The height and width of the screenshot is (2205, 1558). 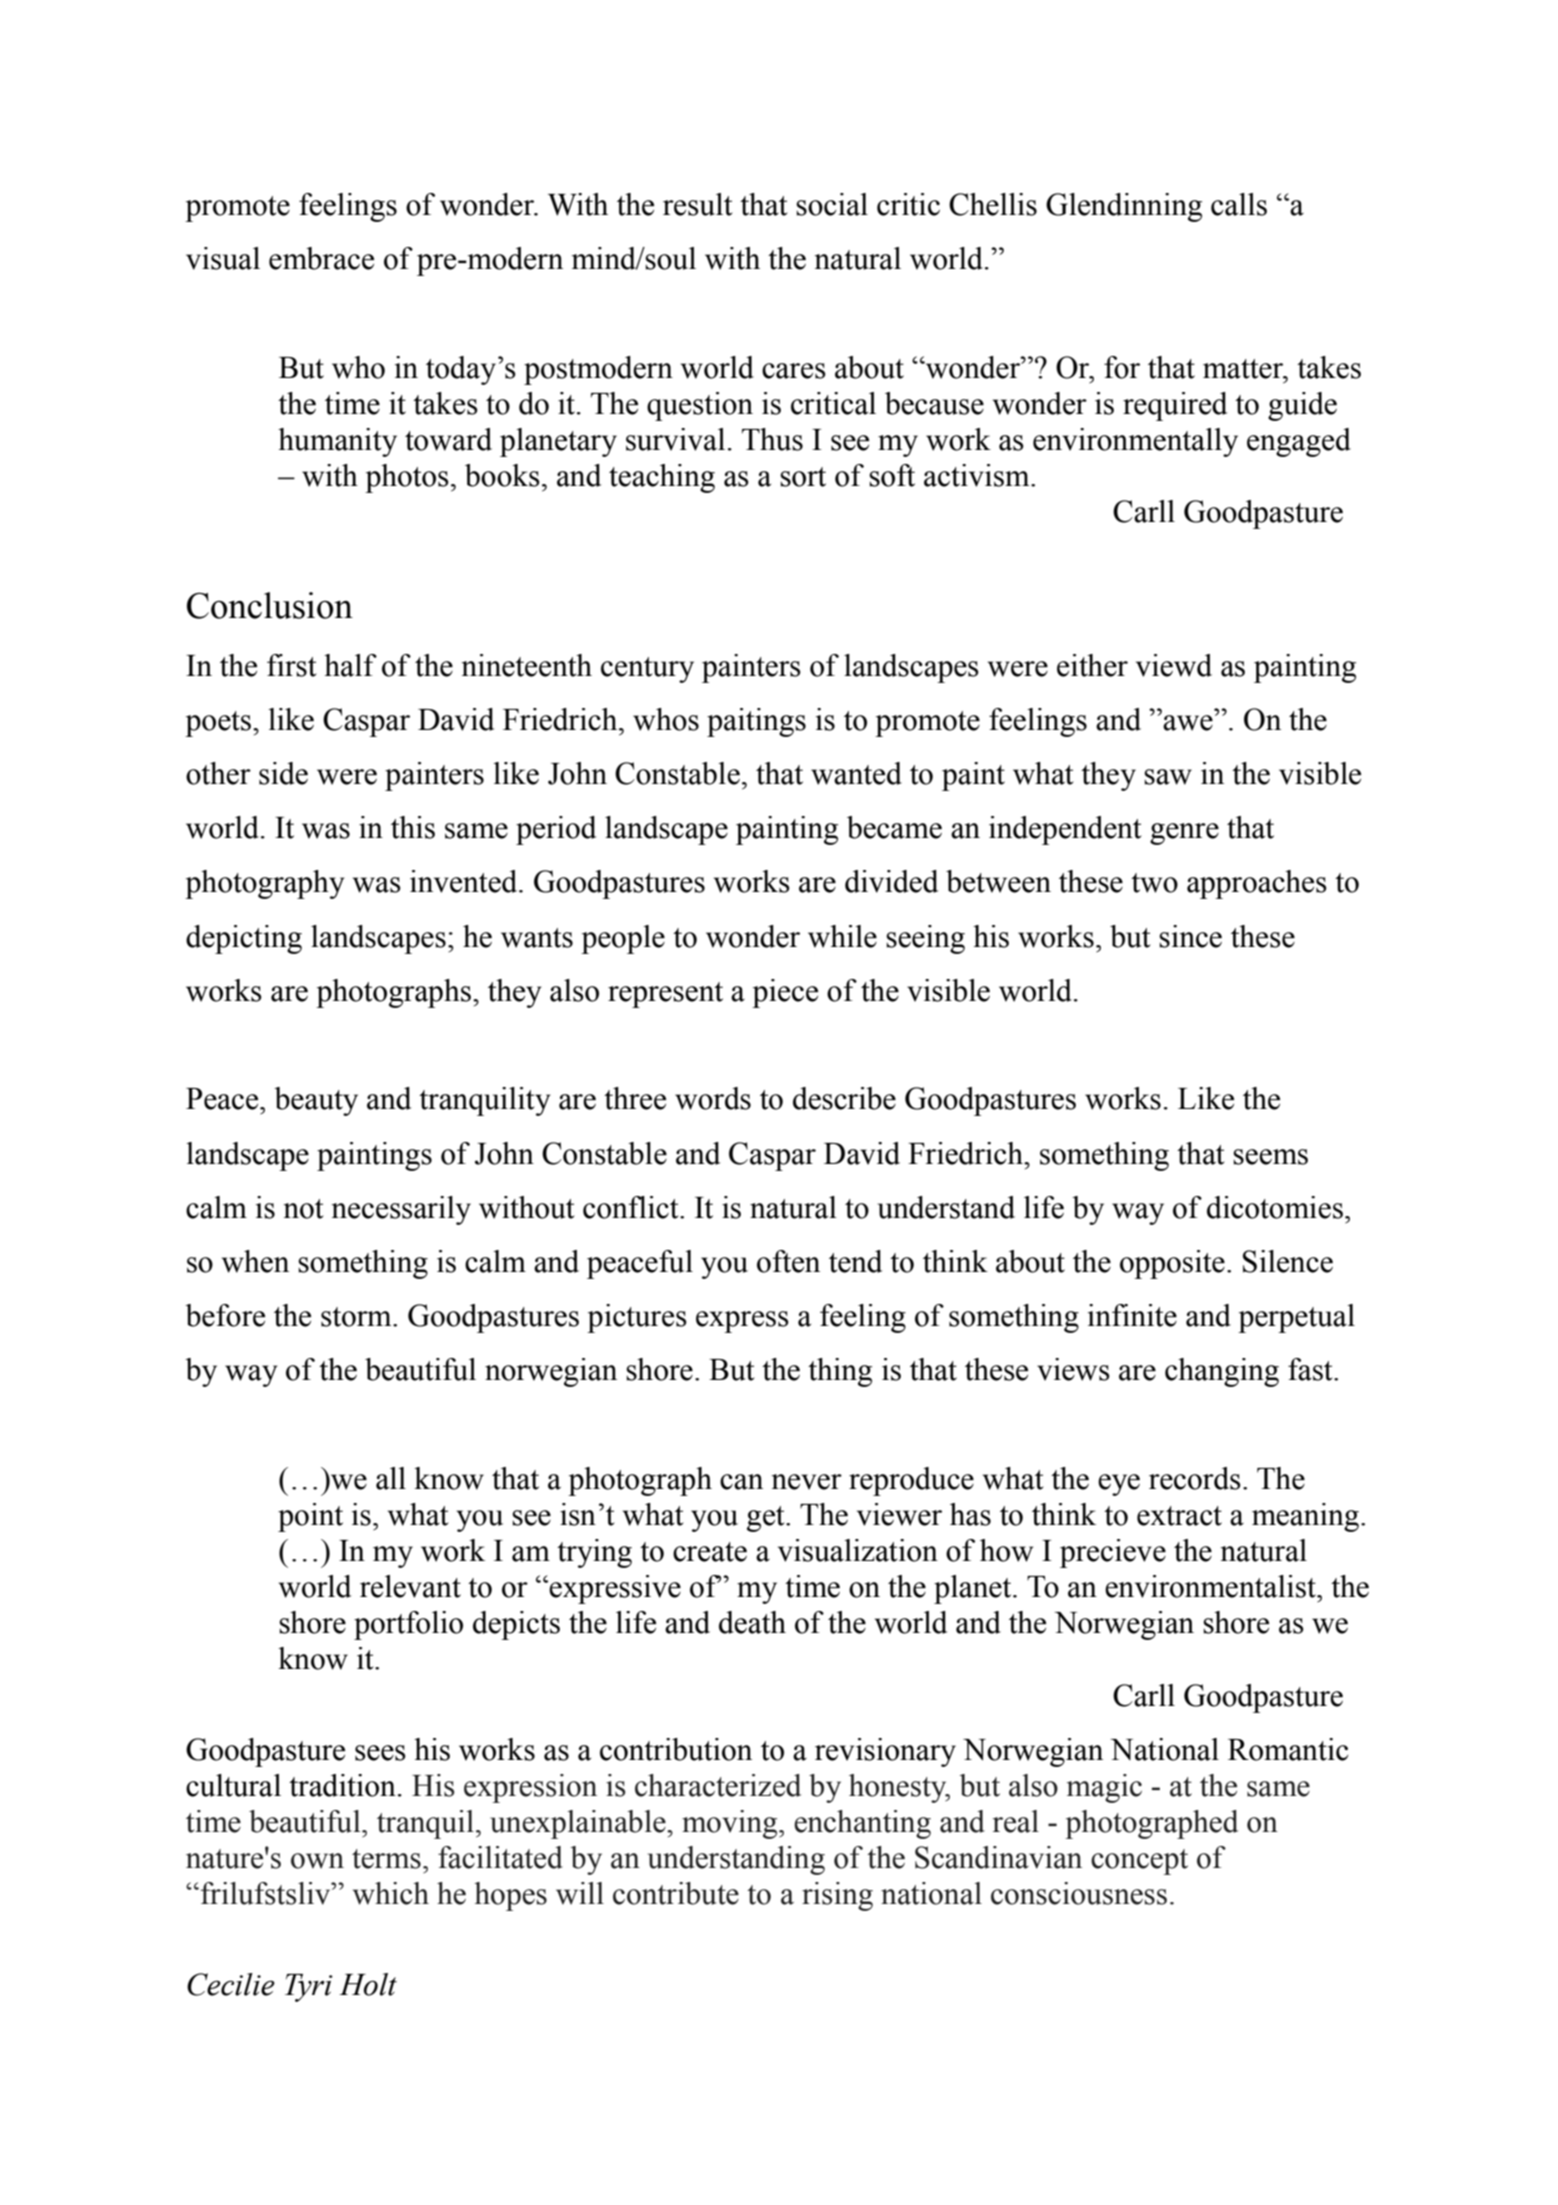 I want to click on embrace, so click(x=321, y=258).
